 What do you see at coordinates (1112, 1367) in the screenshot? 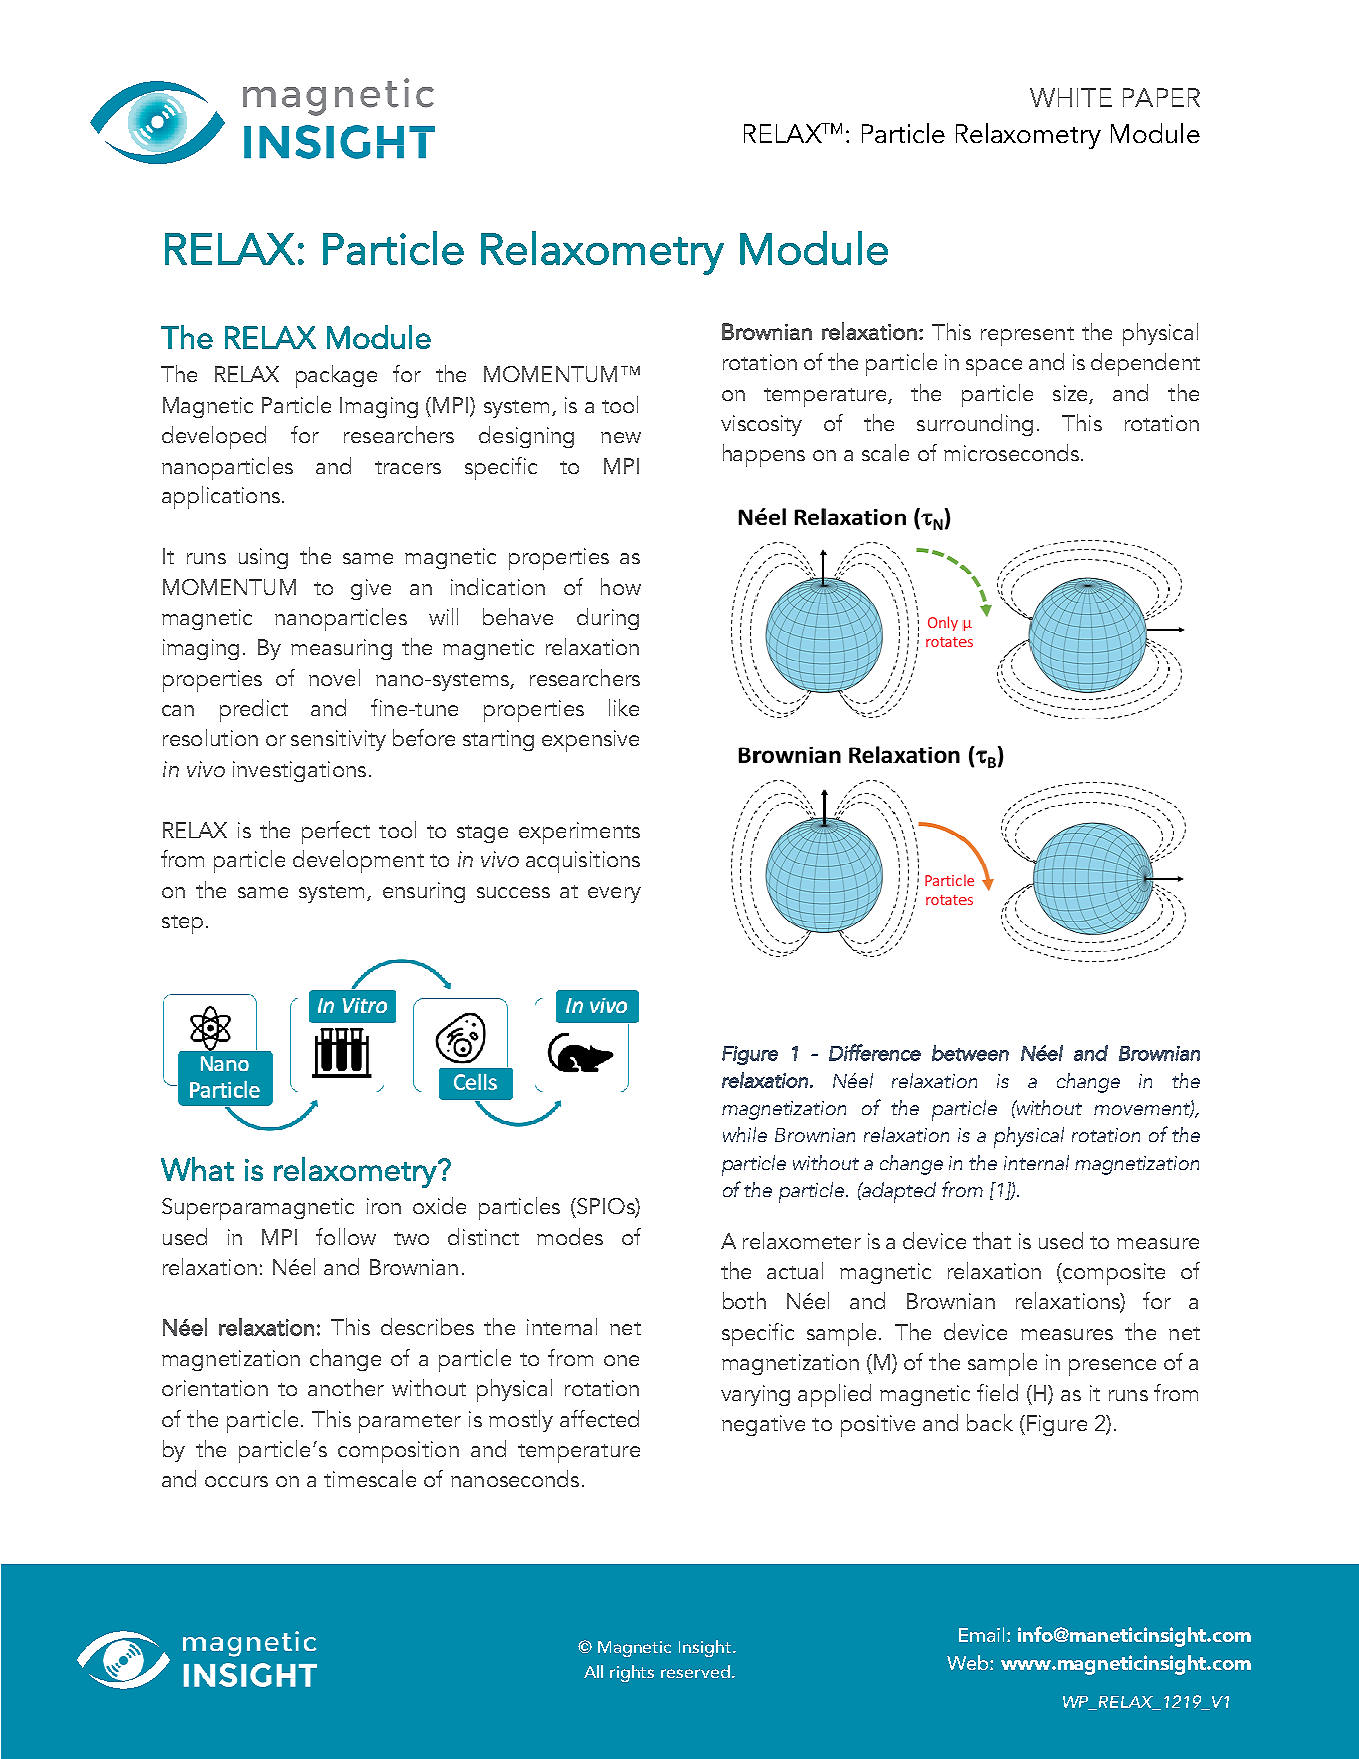
I see `presence` at bounding box center [1112, 1367].
